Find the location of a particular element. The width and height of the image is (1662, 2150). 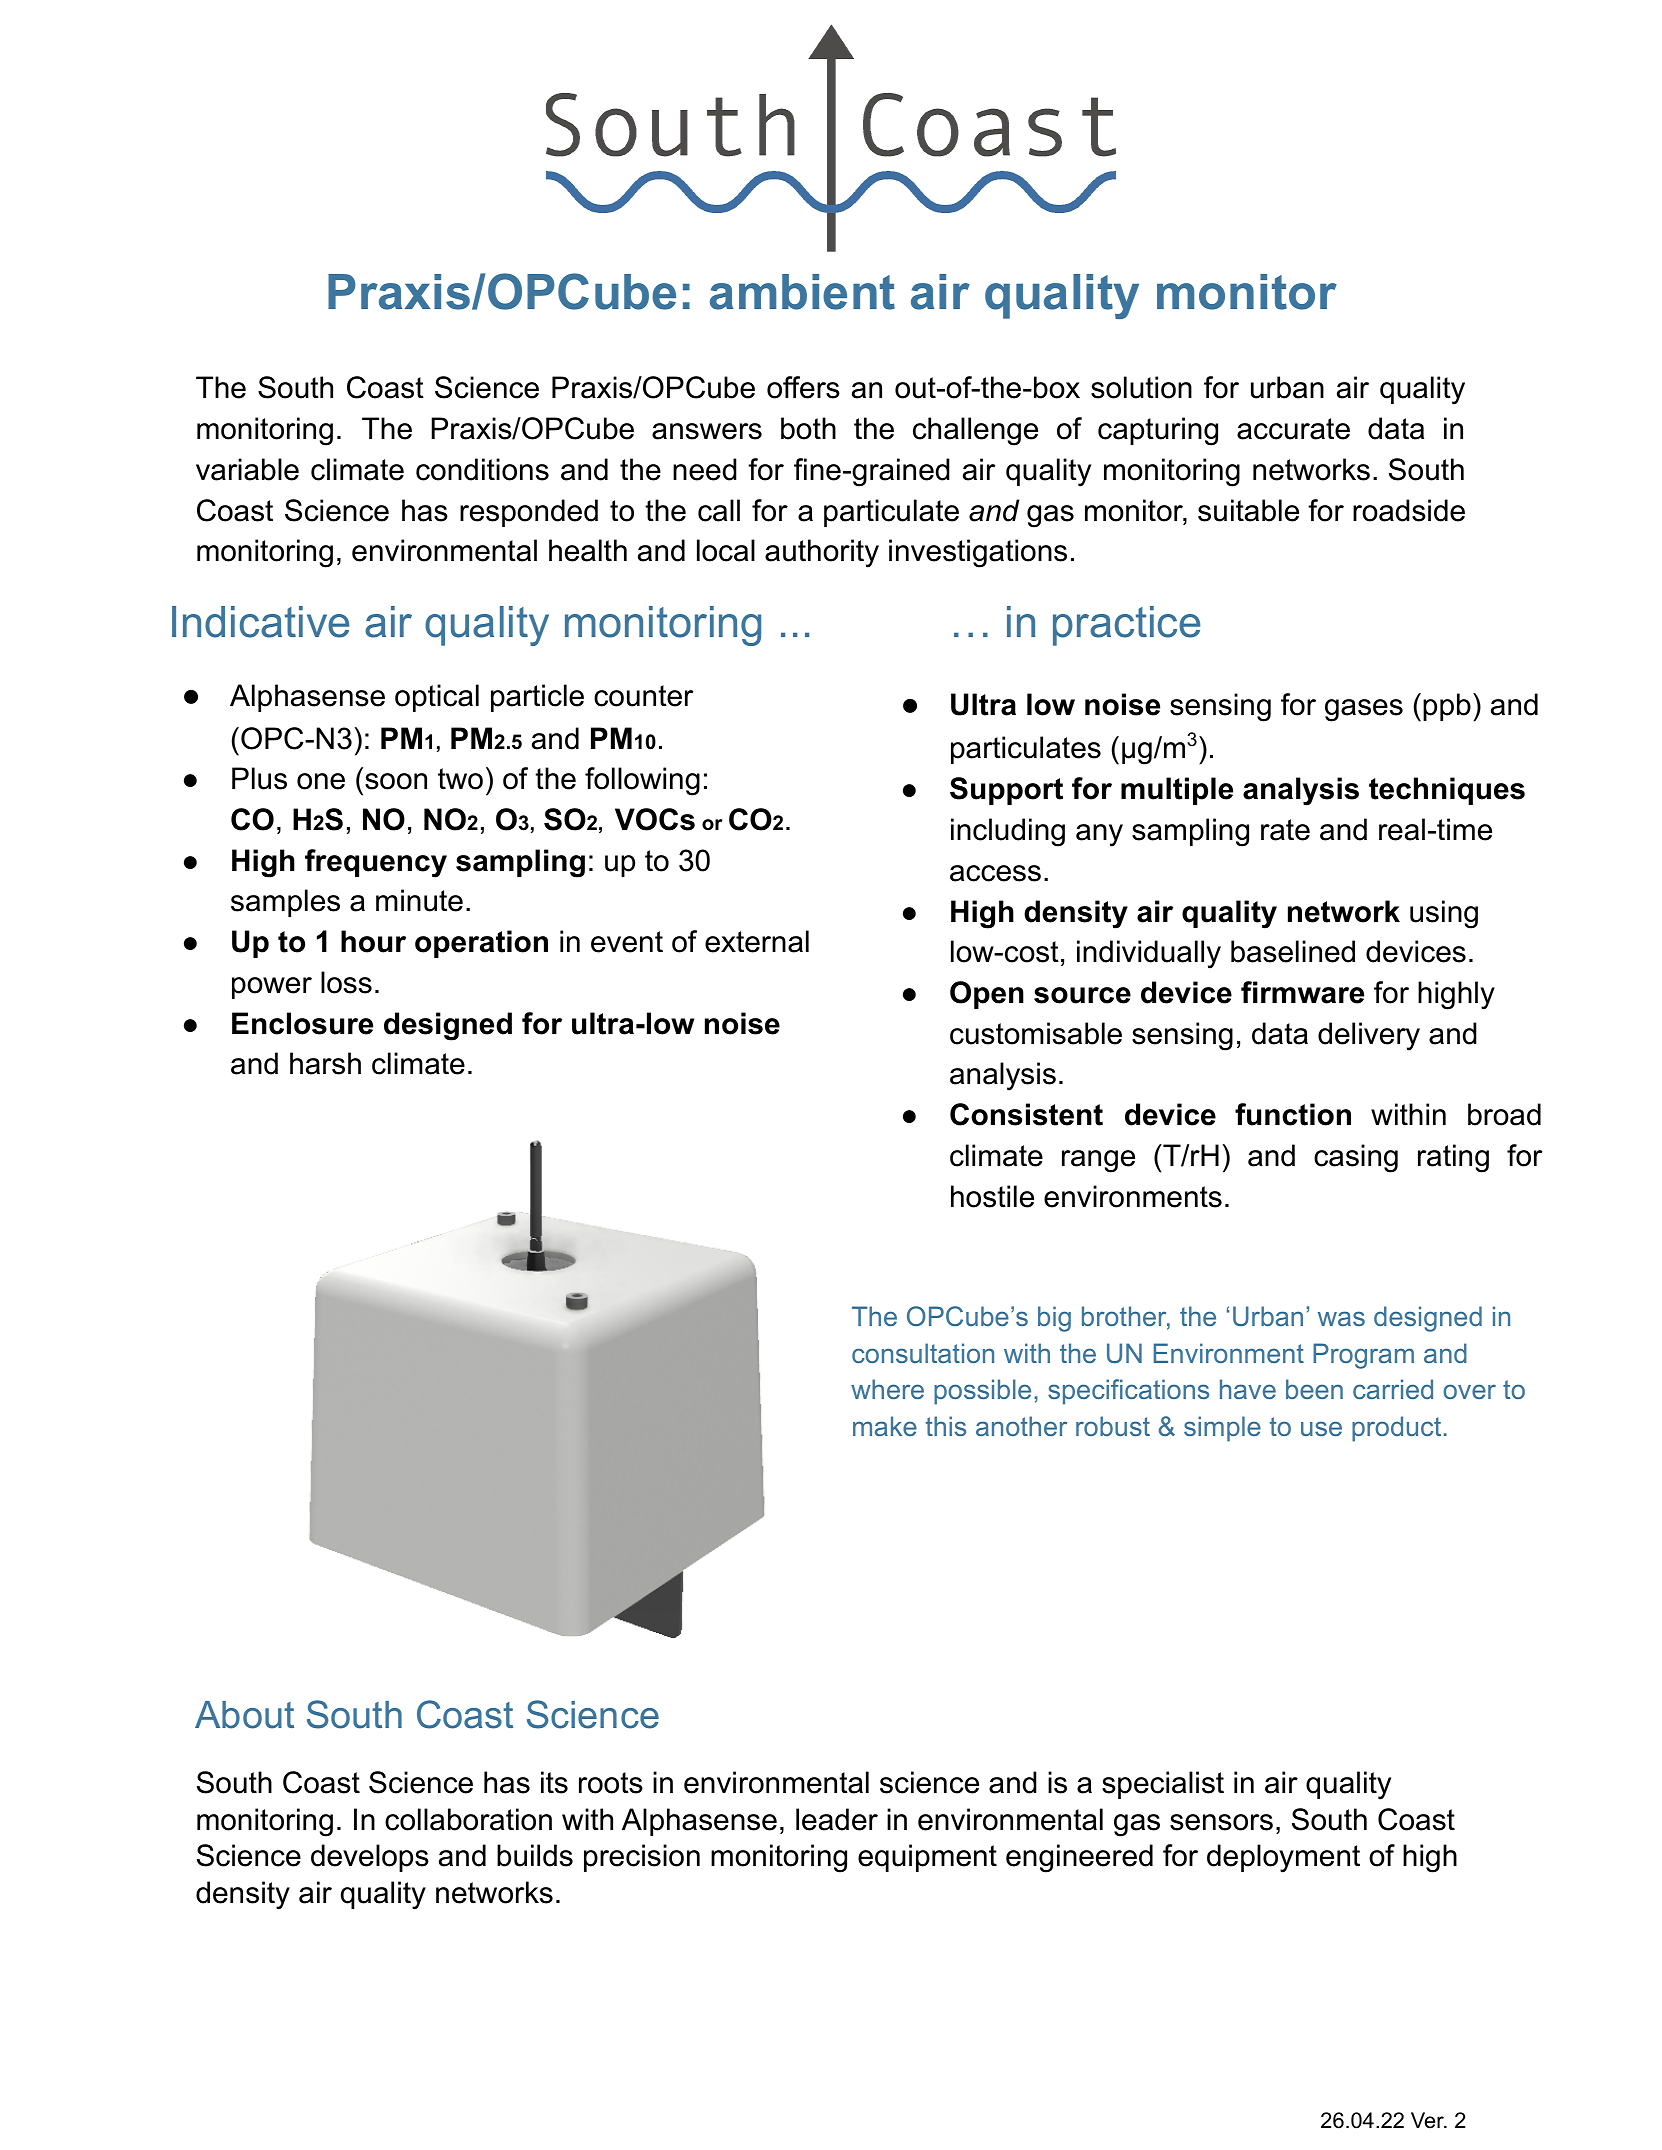

authority is located at coordinates (822, 553).
